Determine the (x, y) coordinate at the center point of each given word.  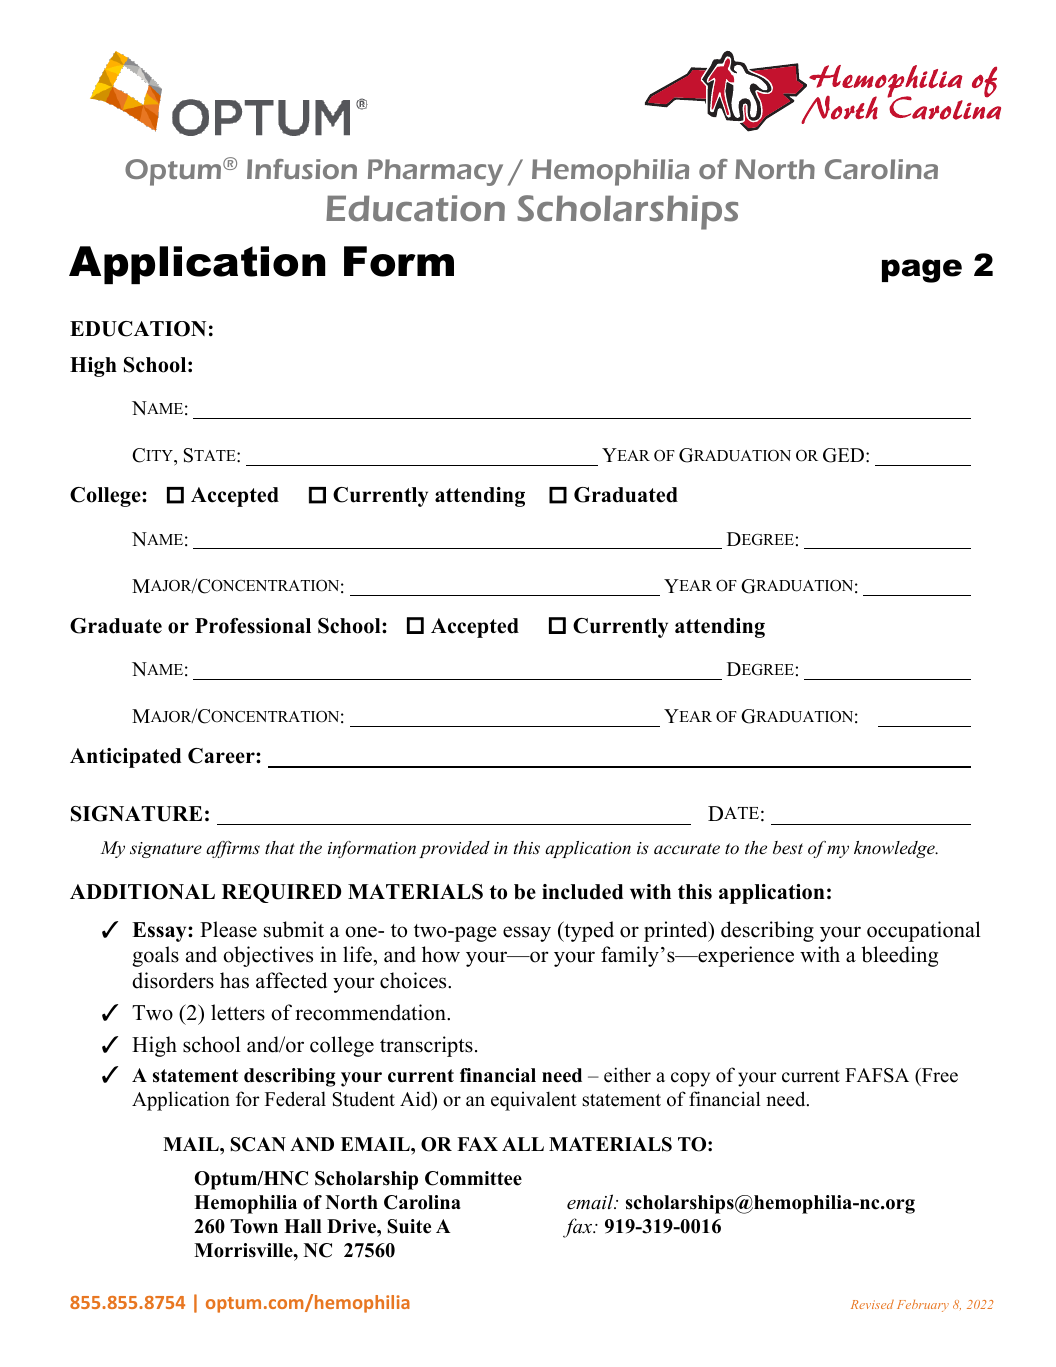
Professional (253, 626)
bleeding (899, 956)
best (788, 848)
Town (254, 1226)
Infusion (302, 169)
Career (222, 756)
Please (228, 929)
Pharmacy (435, 172)
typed (588, 931)
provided (454, 849)
